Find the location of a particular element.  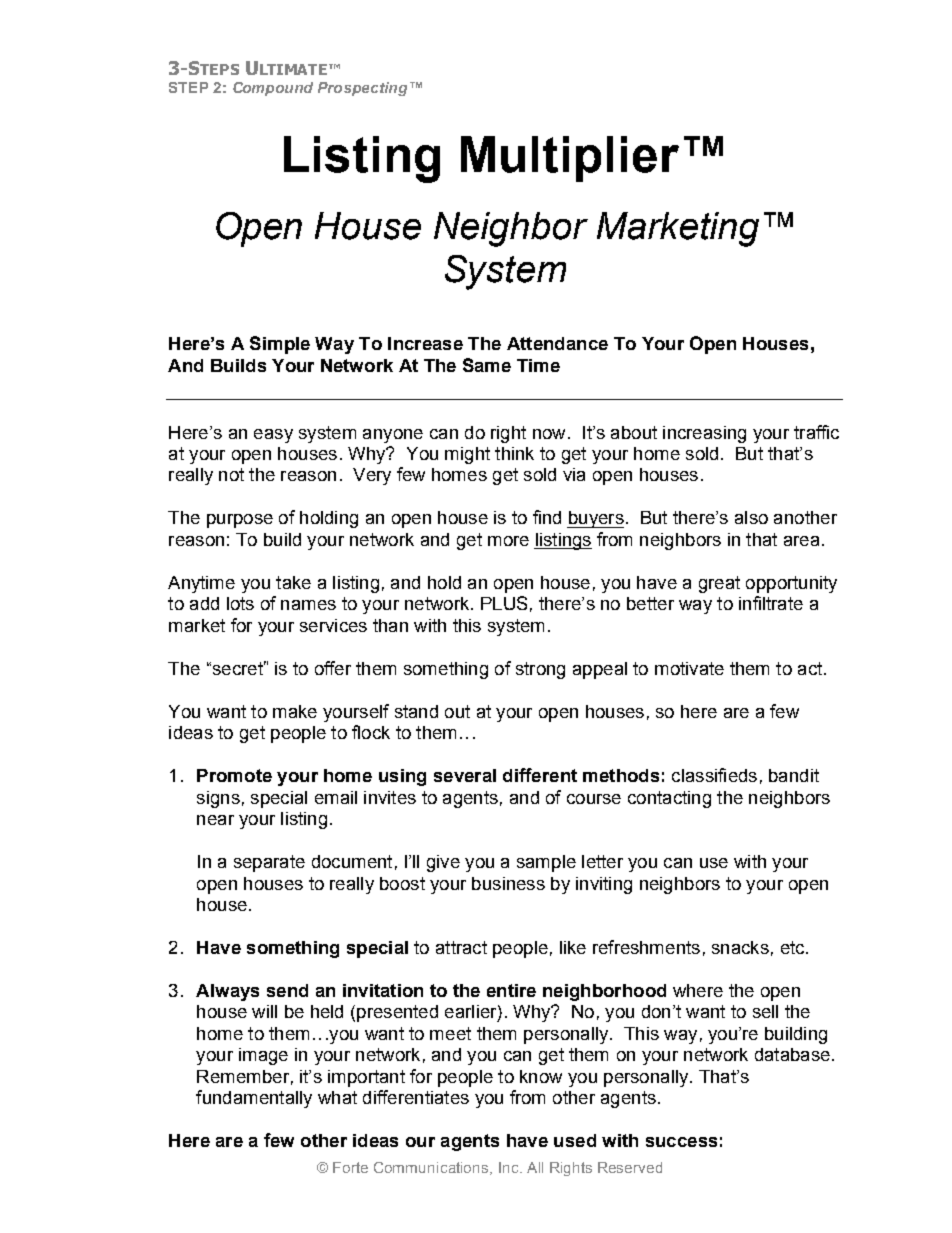

Attendance is located at coordinates (557, 343).
